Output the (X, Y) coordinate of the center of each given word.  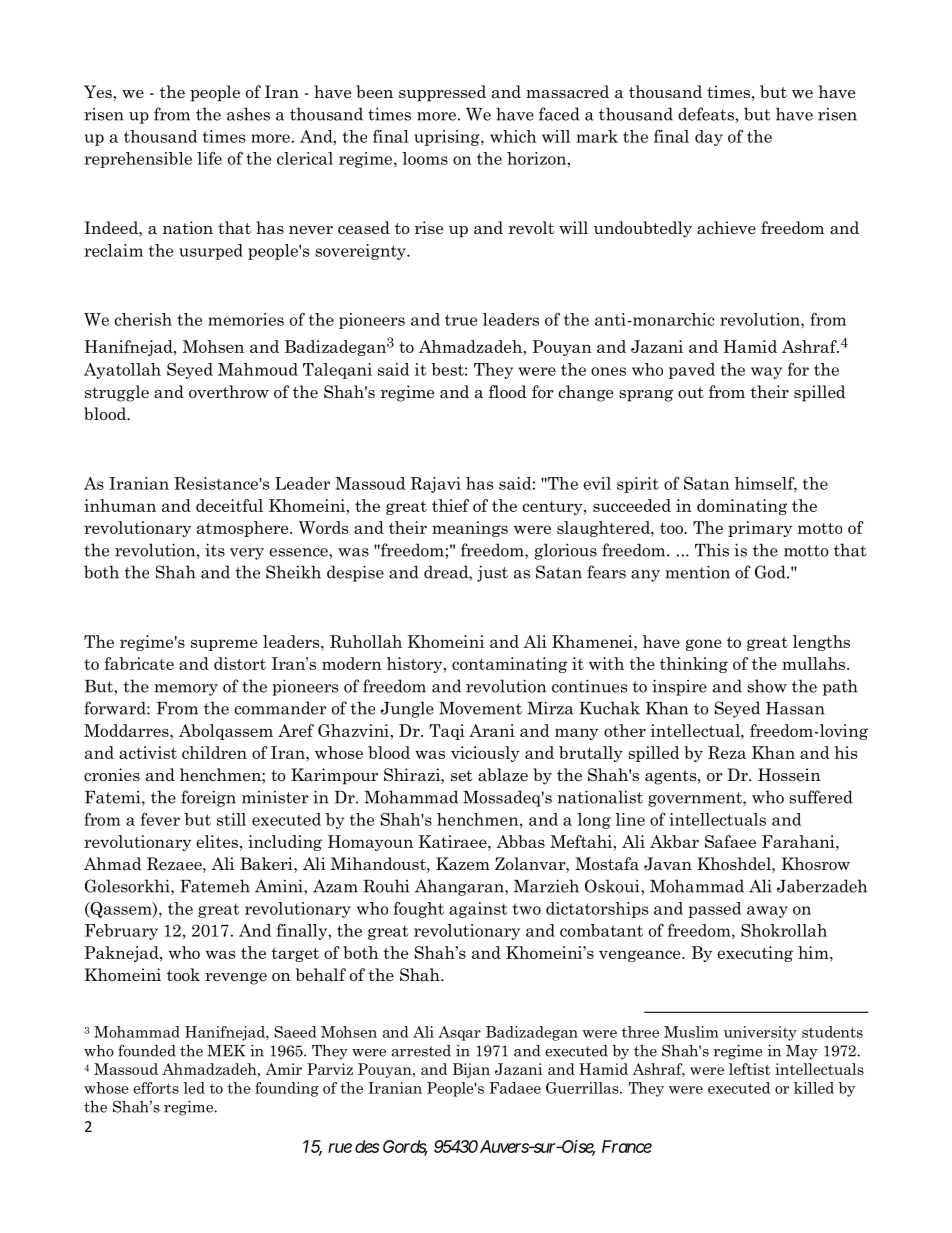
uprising (448, 138)
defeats (707, 114)
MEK (226, 1051)
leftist (749, 1069)
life (209, 158)
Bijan (471, 1070)
